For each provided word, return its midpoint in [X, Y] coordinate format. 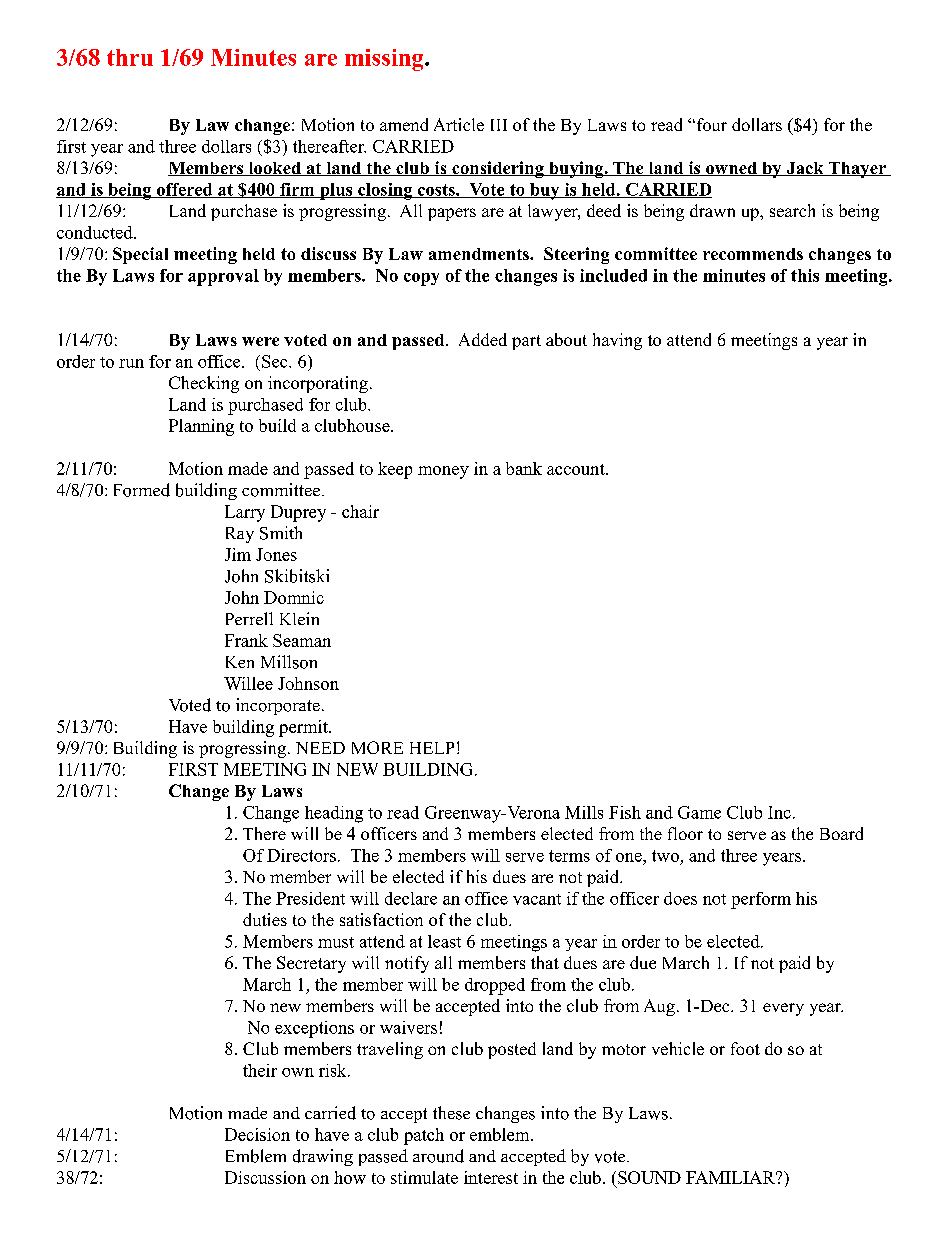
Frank [246, 640]
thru [130, 57]
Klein [299, 618]
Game [699, 812]
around [438, 1156]
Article [459, 124]
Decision [257, 1134]
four [710, 124]
